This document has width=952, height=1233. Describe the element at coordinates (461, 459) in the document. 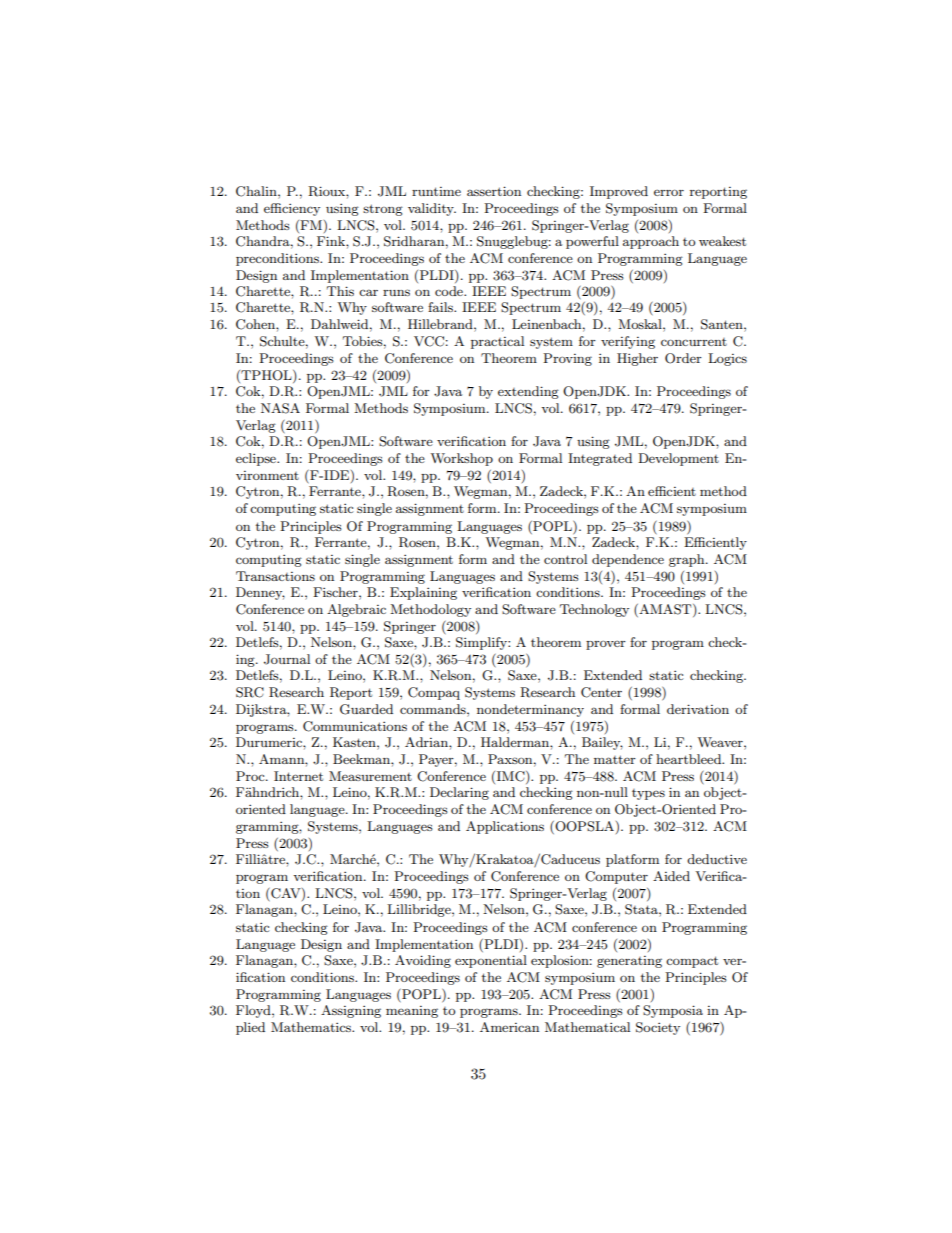

I see `Workshop` at that location.
